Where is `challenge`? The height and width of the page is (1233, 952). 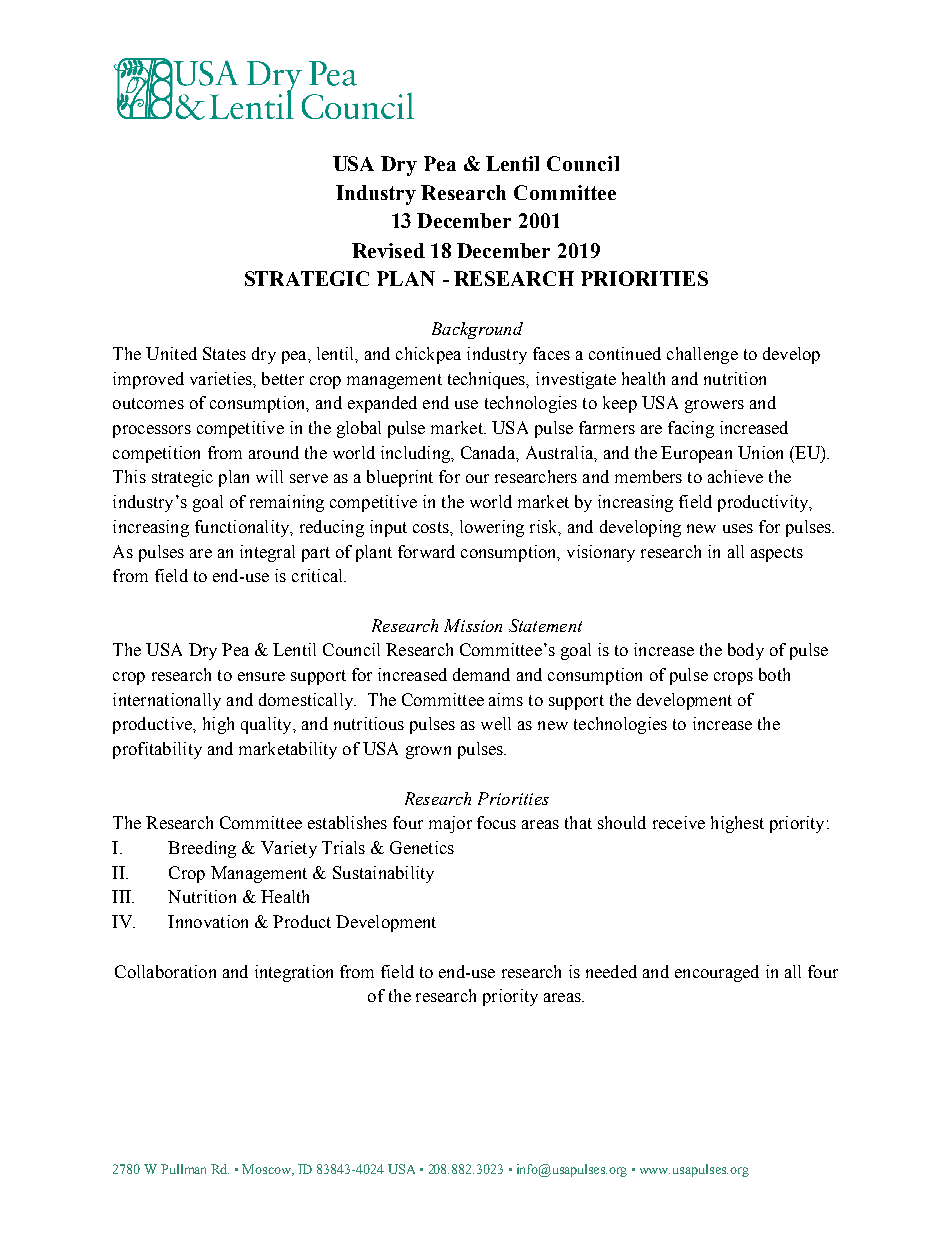 challenge is located at coordinates (702, 355).
